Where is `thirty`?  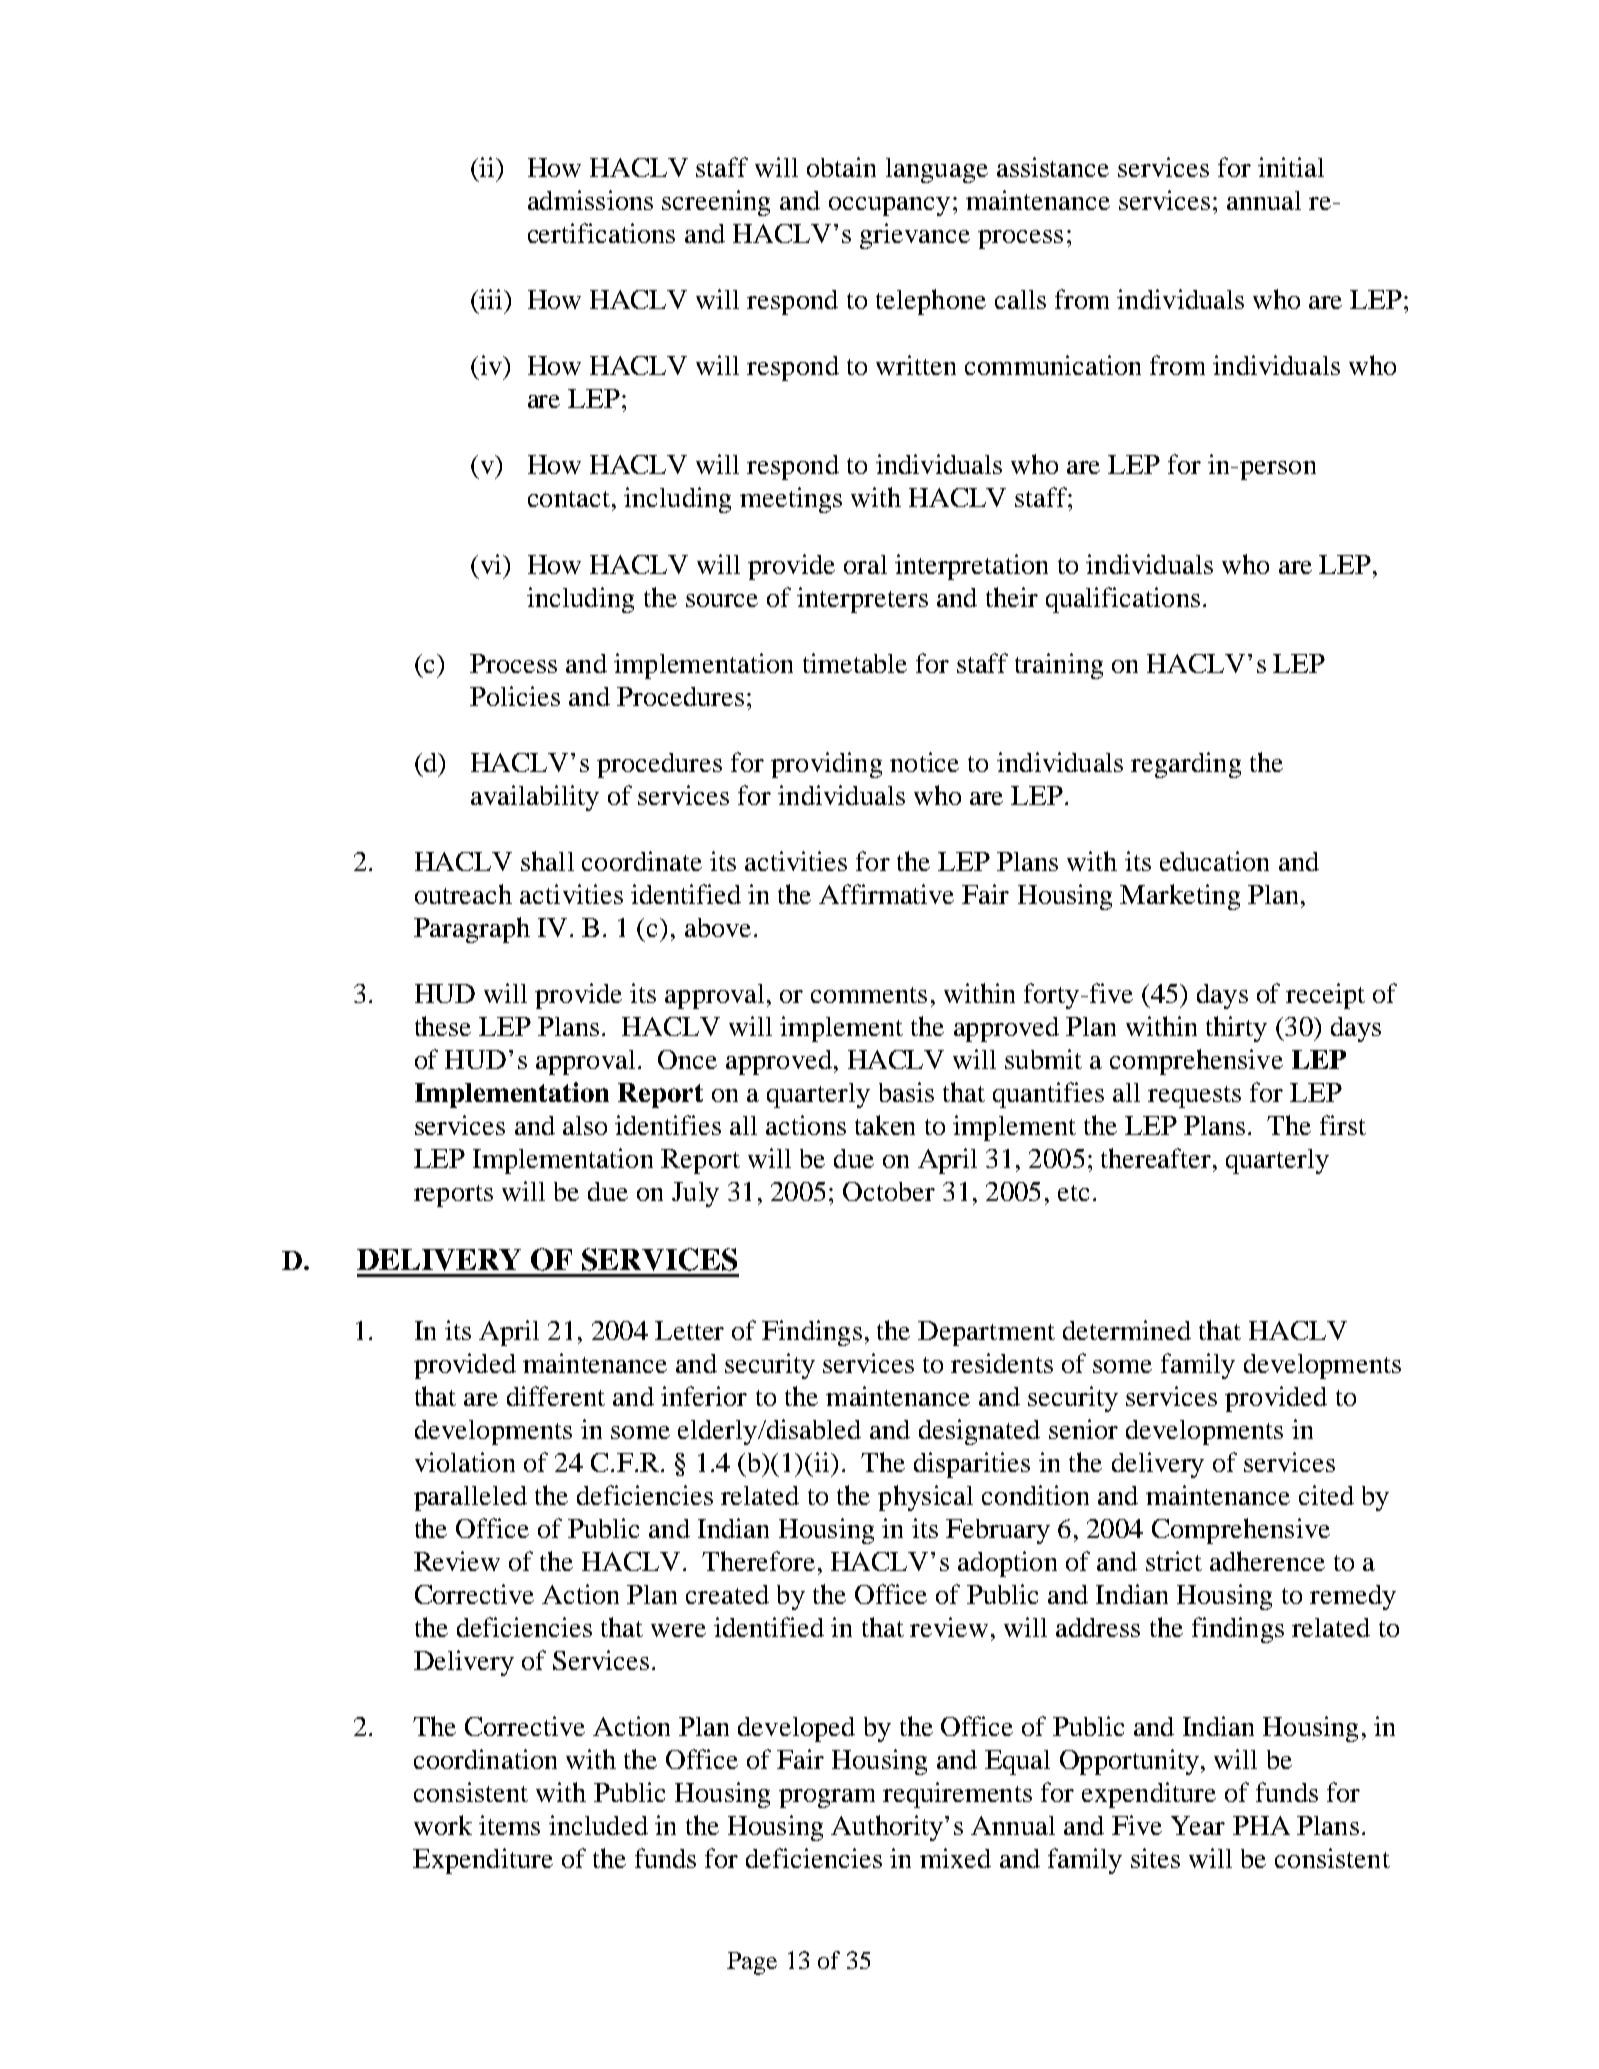 thirty is located at coordinates (1236, 1029).
